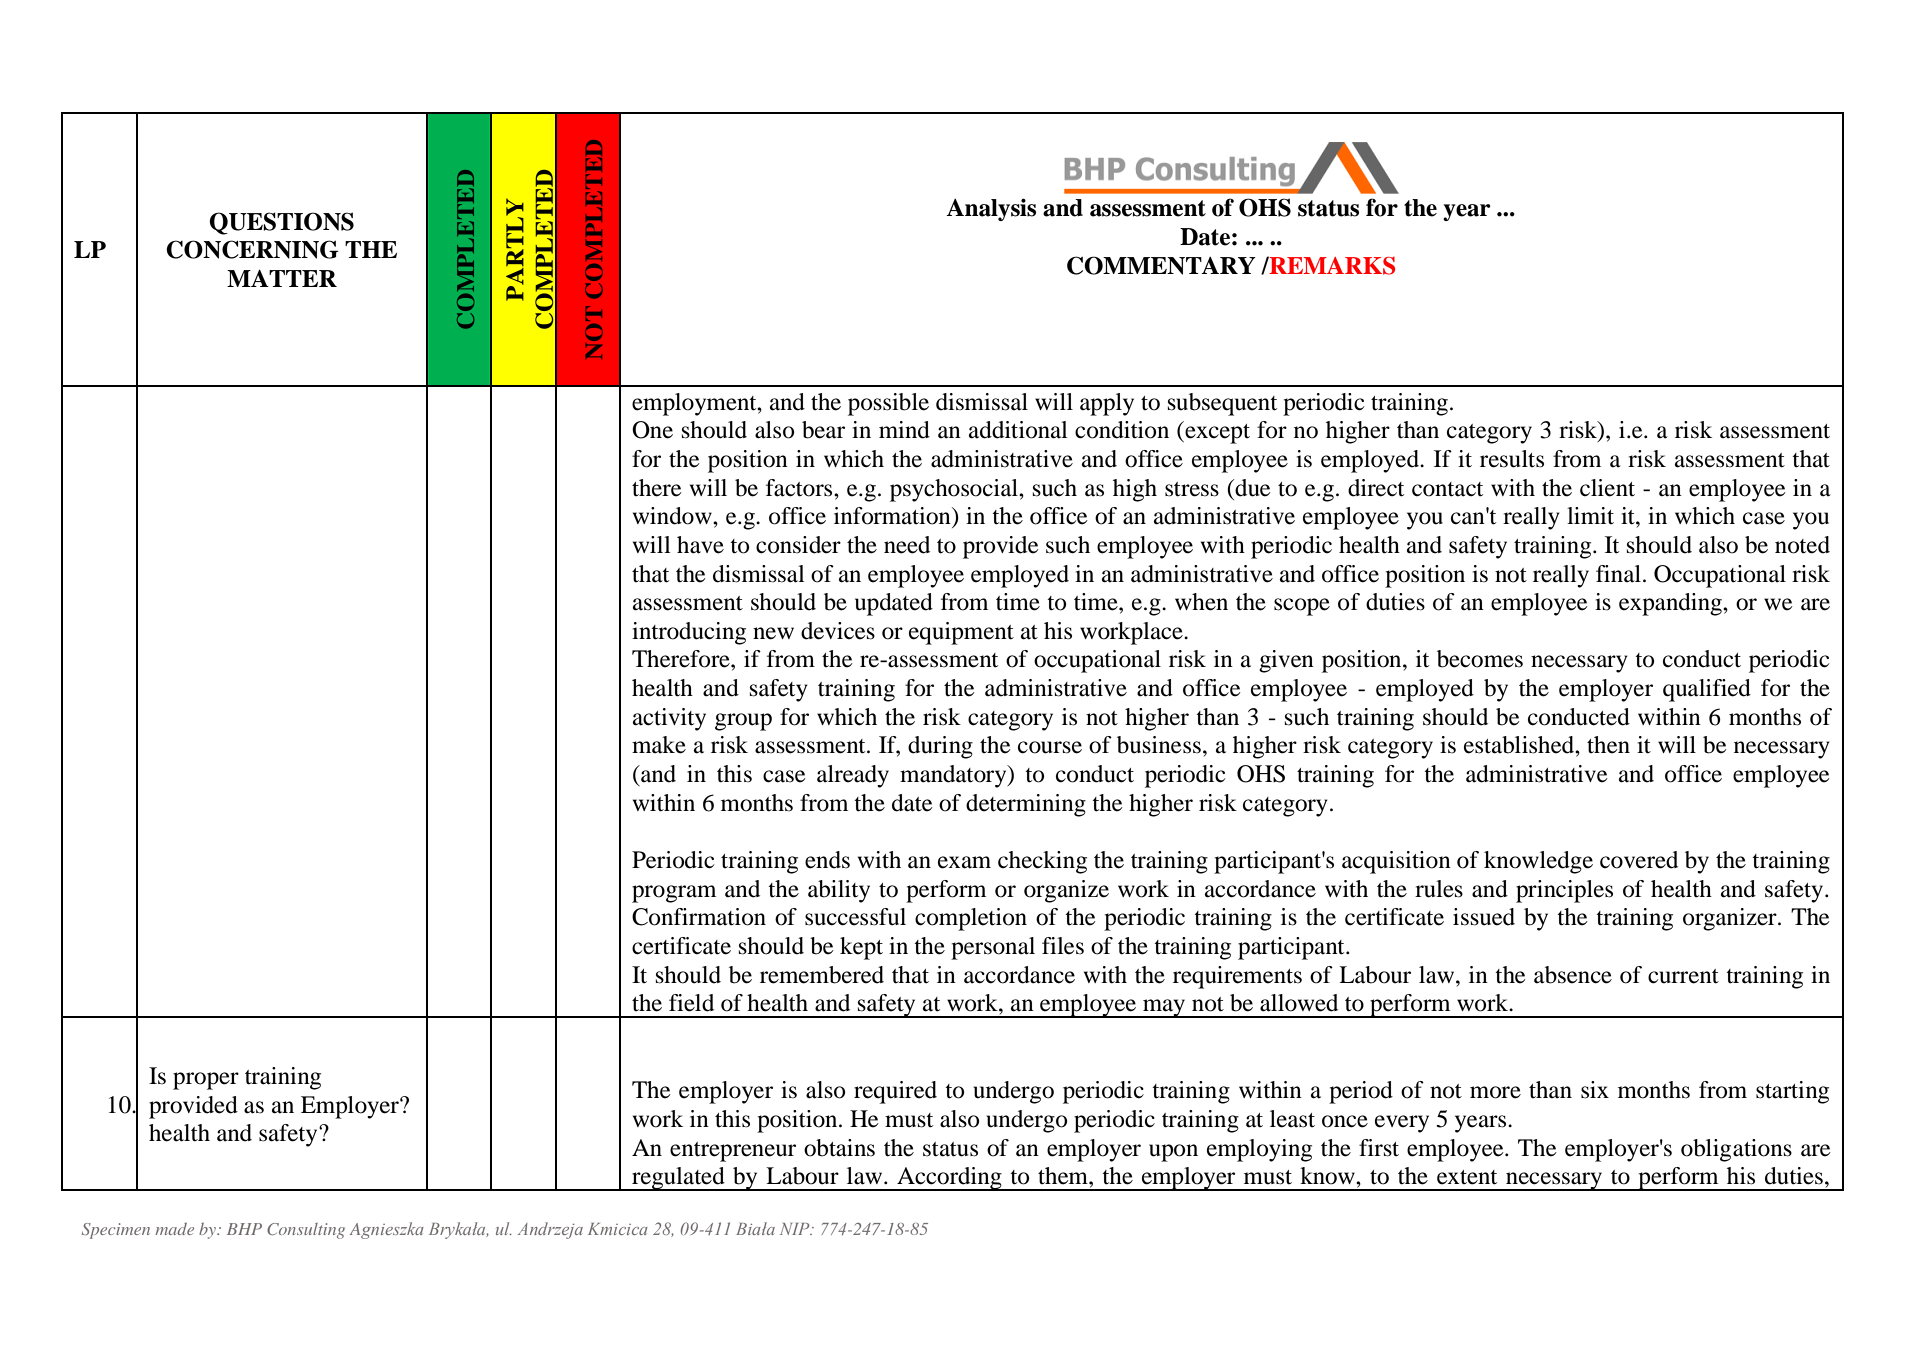  Describe the element at coordinates (1564, 891) in the image. I see `principles` at that location.
